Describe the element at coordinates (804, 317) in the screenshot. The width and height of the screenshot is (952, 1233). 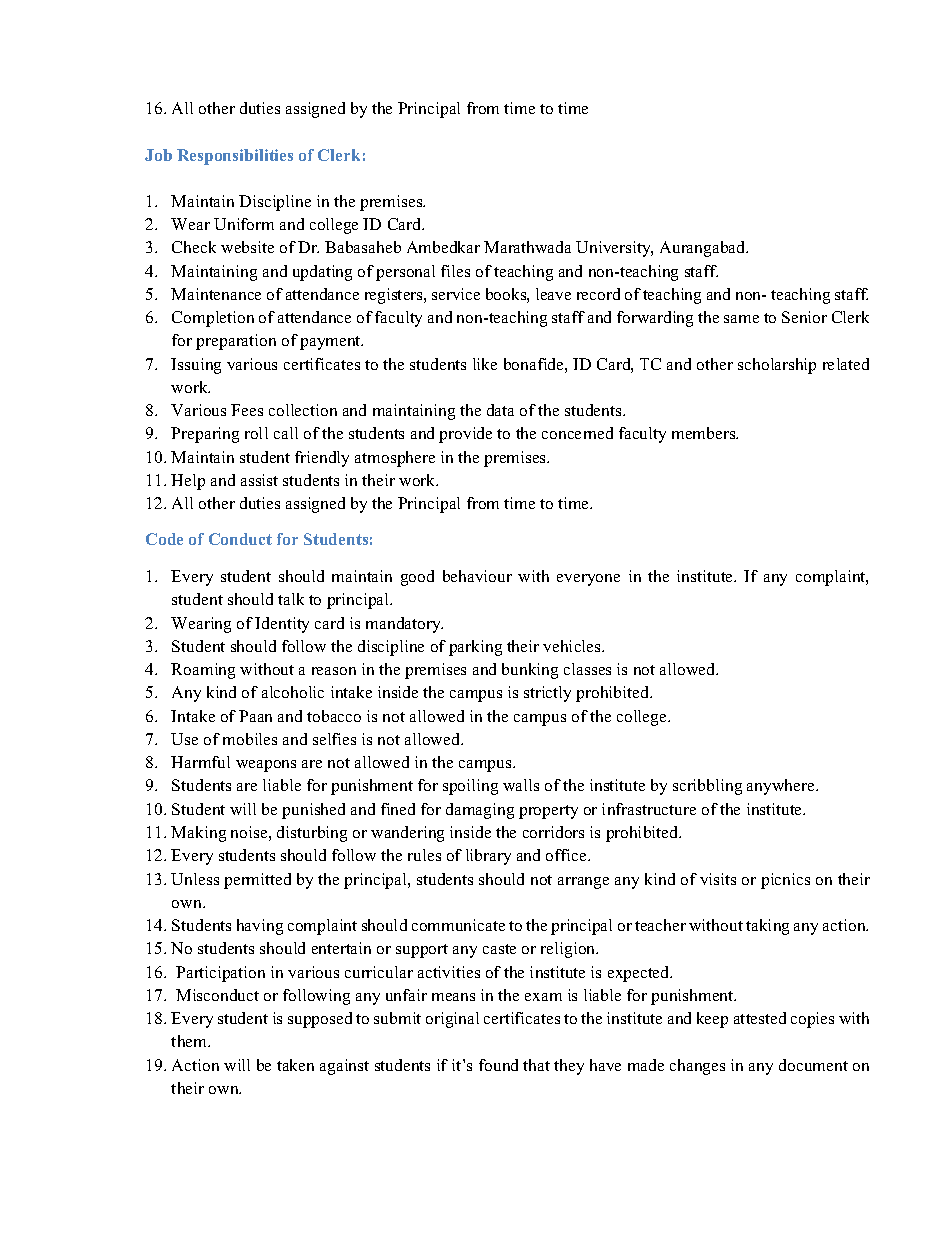
I see `Senior` at that location.
